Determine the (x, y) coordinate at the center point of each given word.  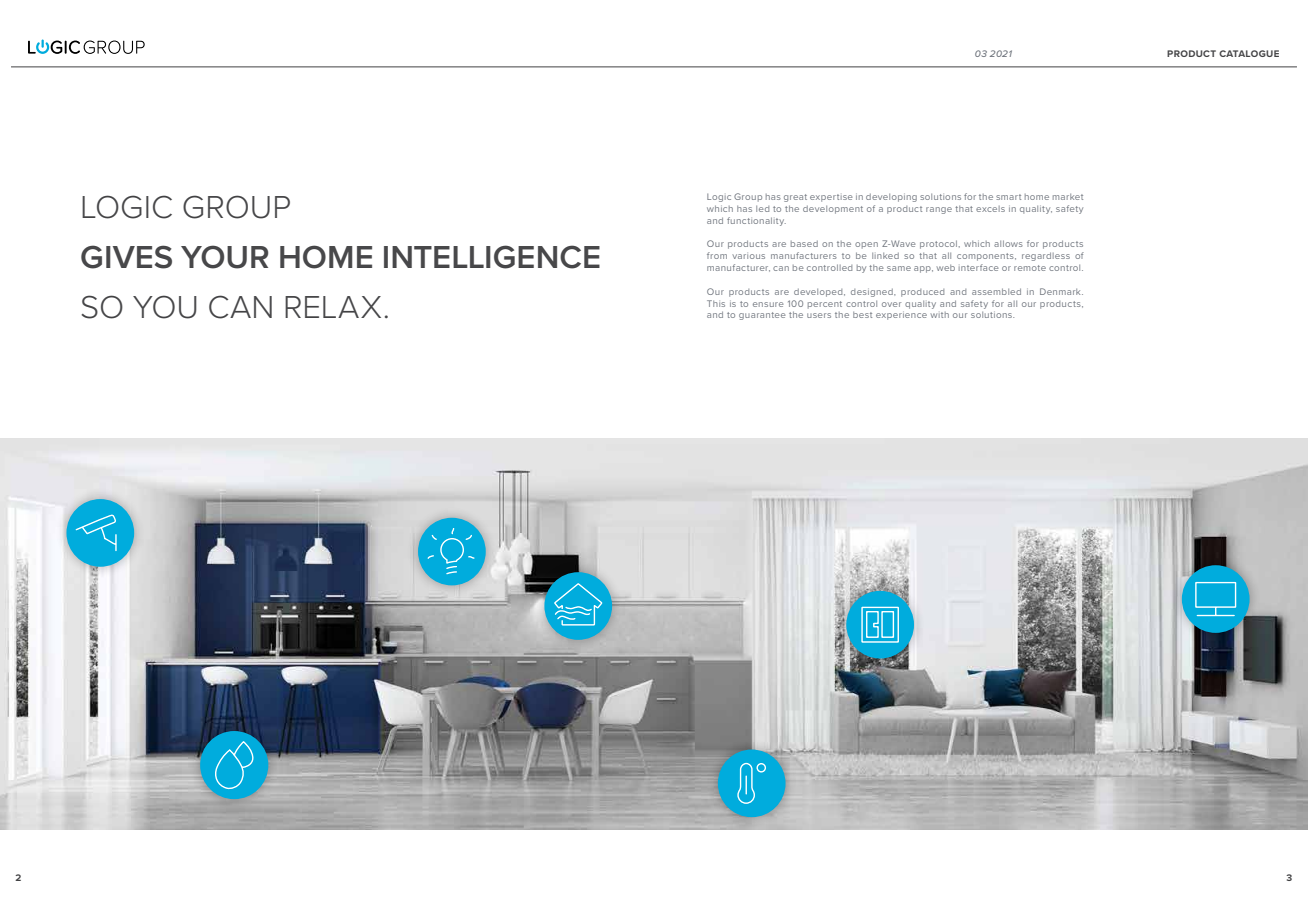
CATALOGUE (1249, 53)
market (1068, 197)
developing (891, 198)
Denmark (1061, 291)
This (716, 303)
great (795, 198)
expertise (831, 198)
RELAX (333, 307)
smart (1008, 197)
